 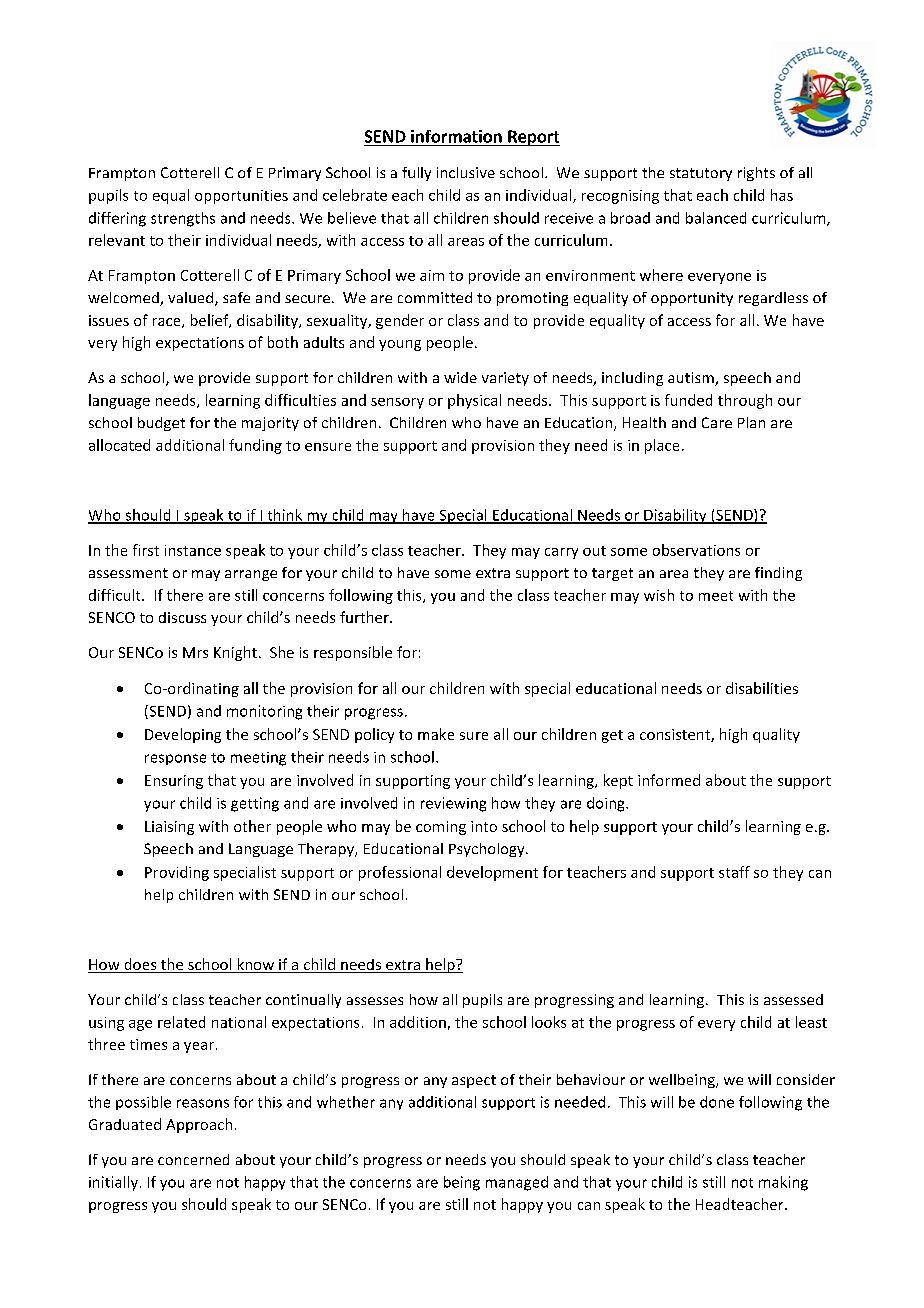 What do you see at coordinates (436, 734) in the document?
I see `make` at bounding box center [436, 734].
